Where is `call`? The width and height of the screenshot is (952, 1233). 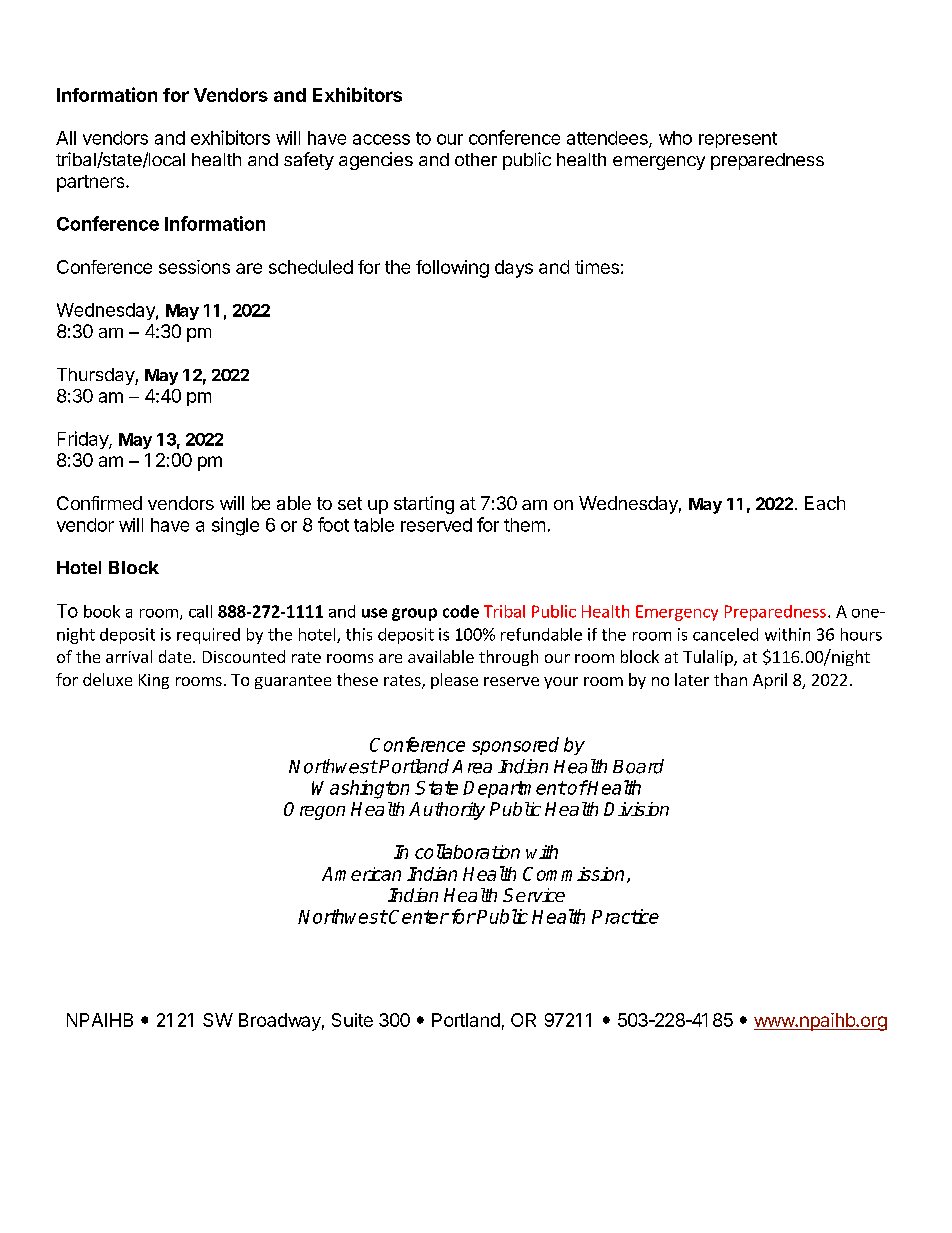 call is located at coordinates (200, 611).
